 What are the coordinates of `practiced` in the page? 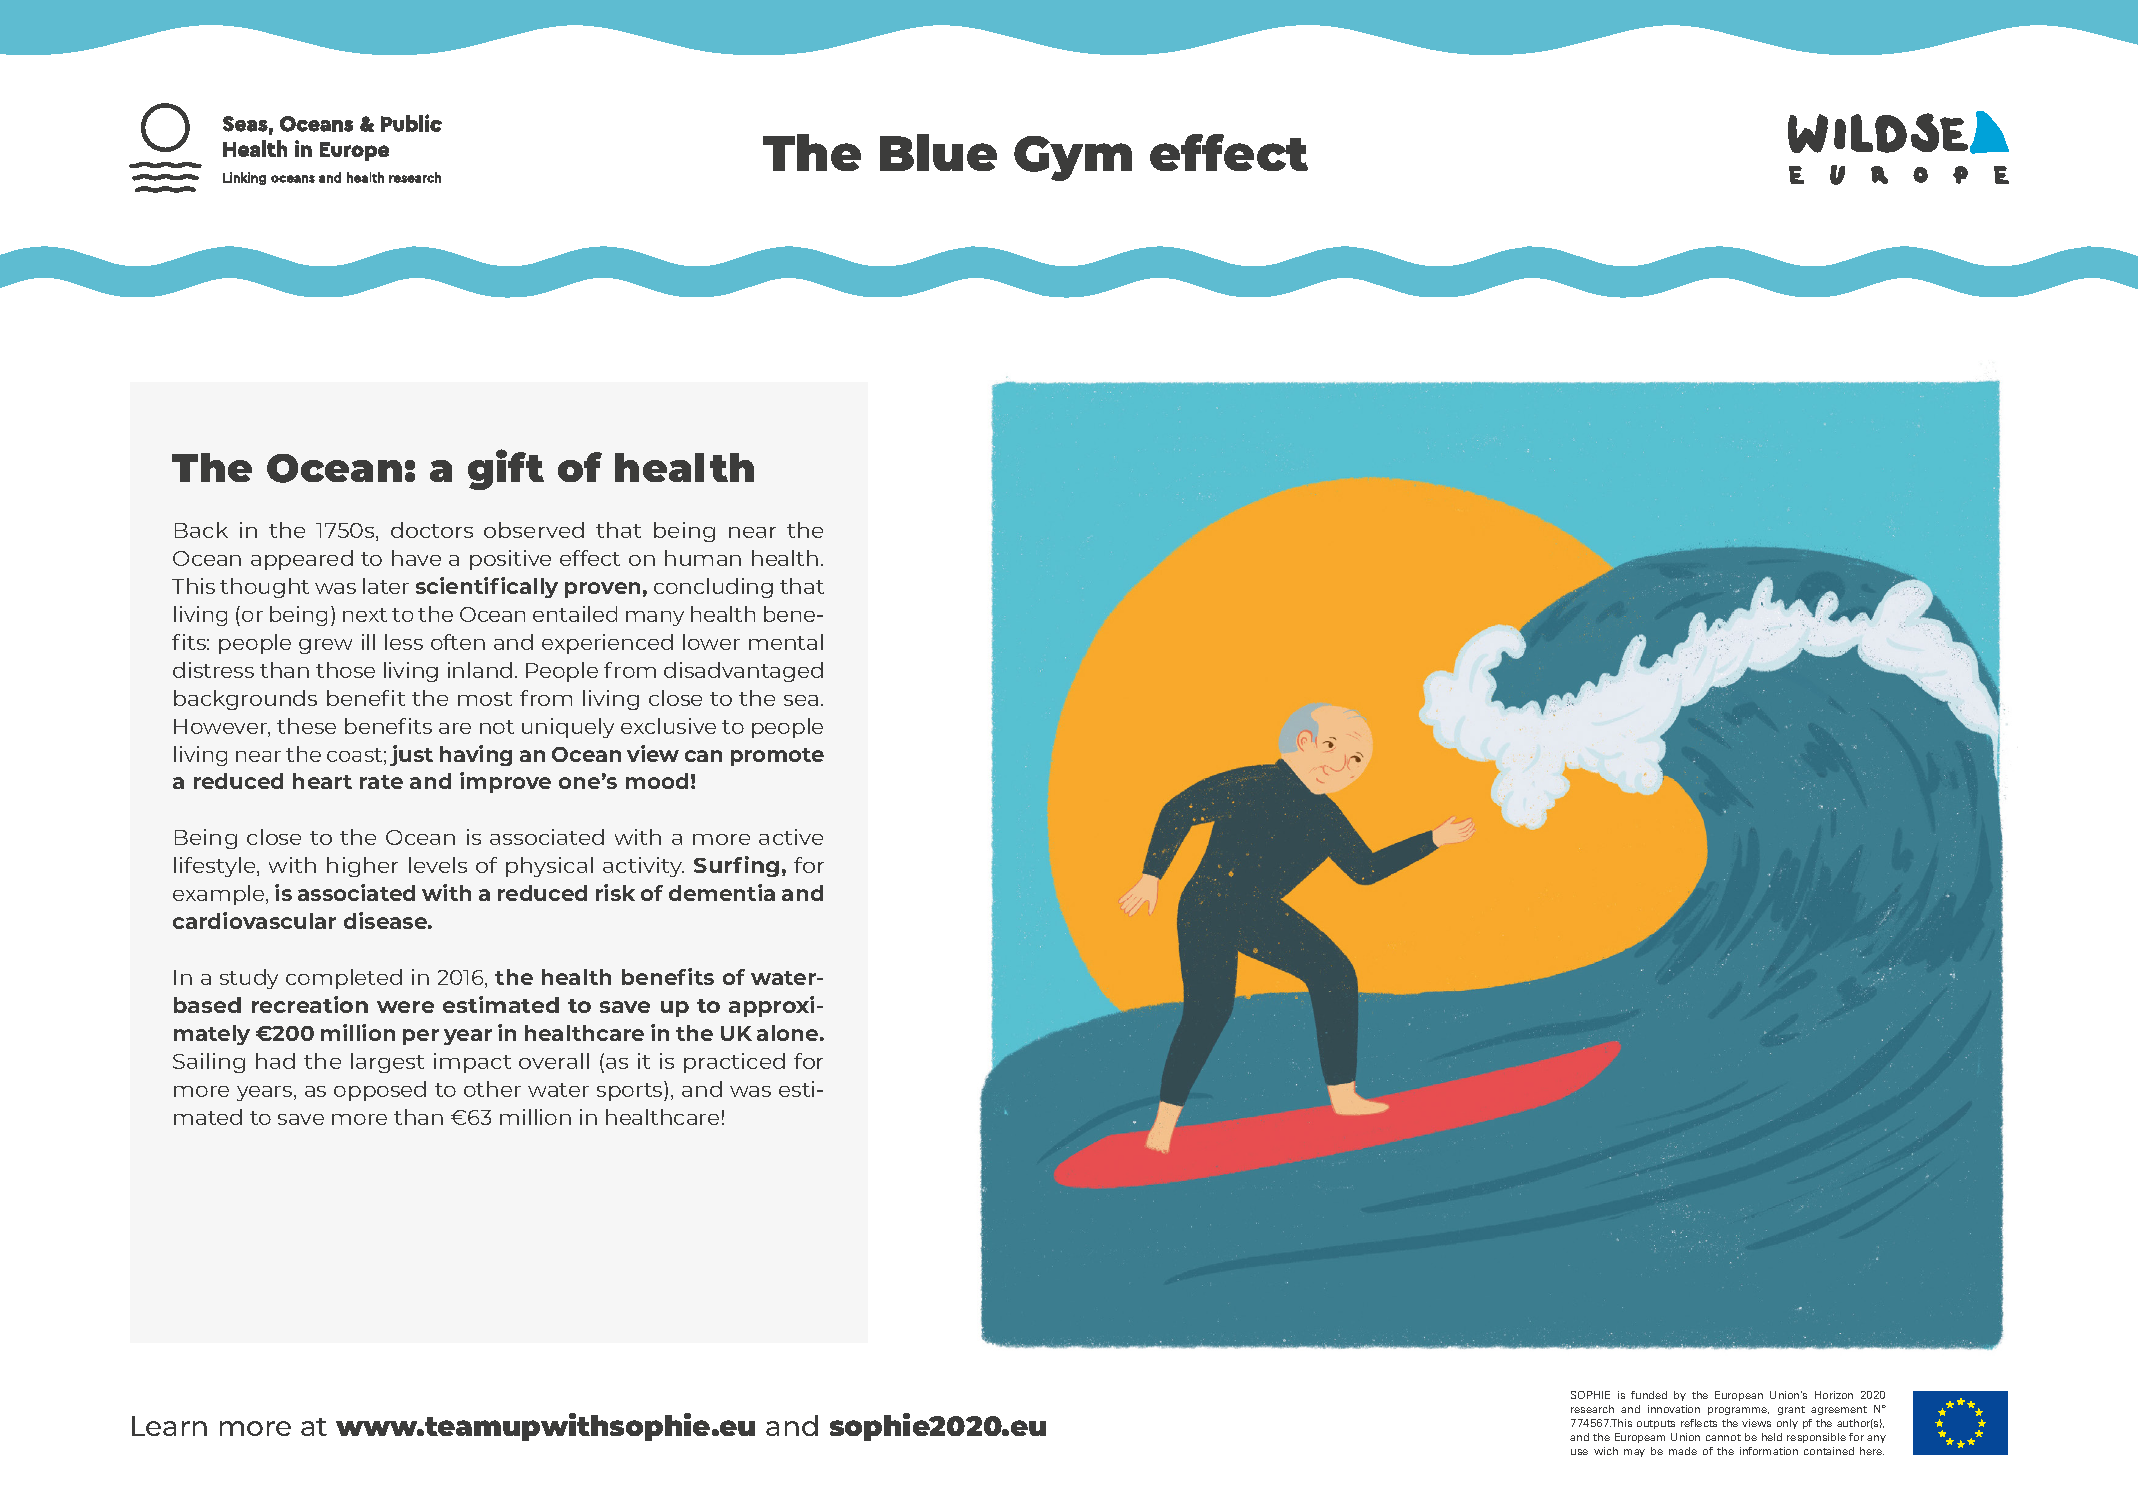 It's located at (734, 1063).
